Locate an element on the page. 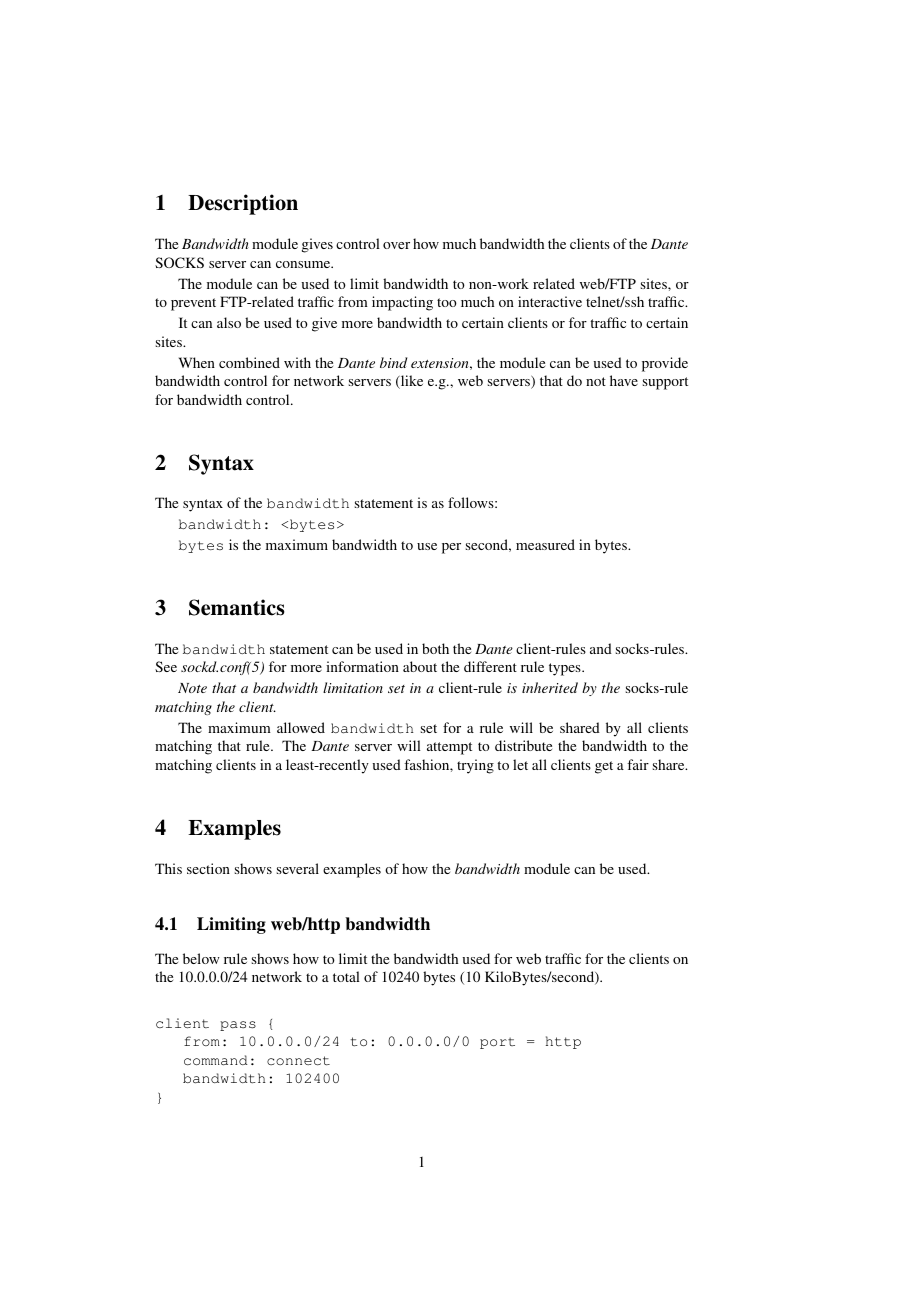 The width and height of the image is (924, 1308). types is located at coordinates (566, 669).
